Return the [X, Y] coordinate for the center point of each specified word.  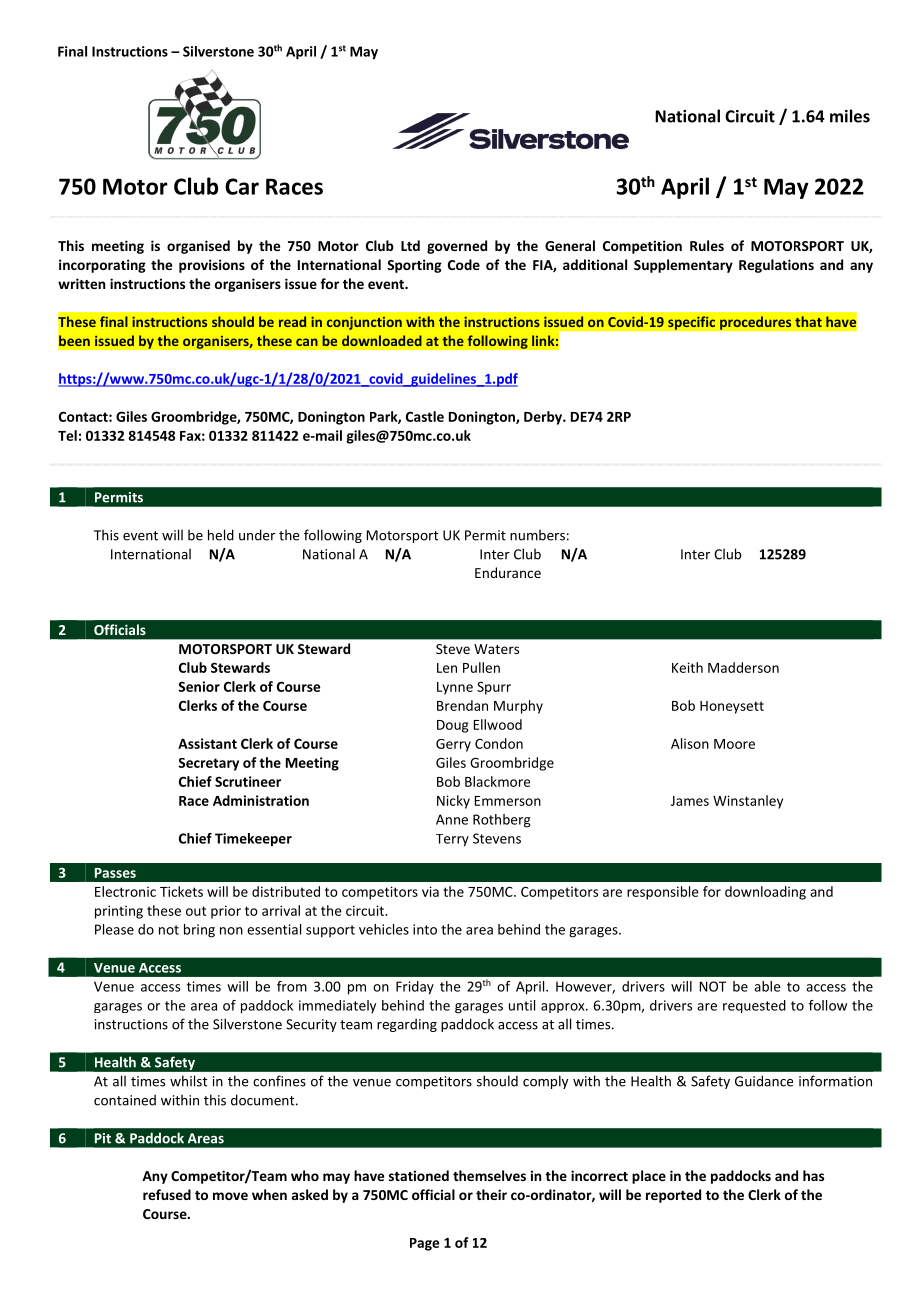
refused [167, 1194]
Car [242, 186]
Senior [199, 686]
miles [850, 116]
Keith [687, 667]
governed [457, 247]
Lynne [455, 688]
